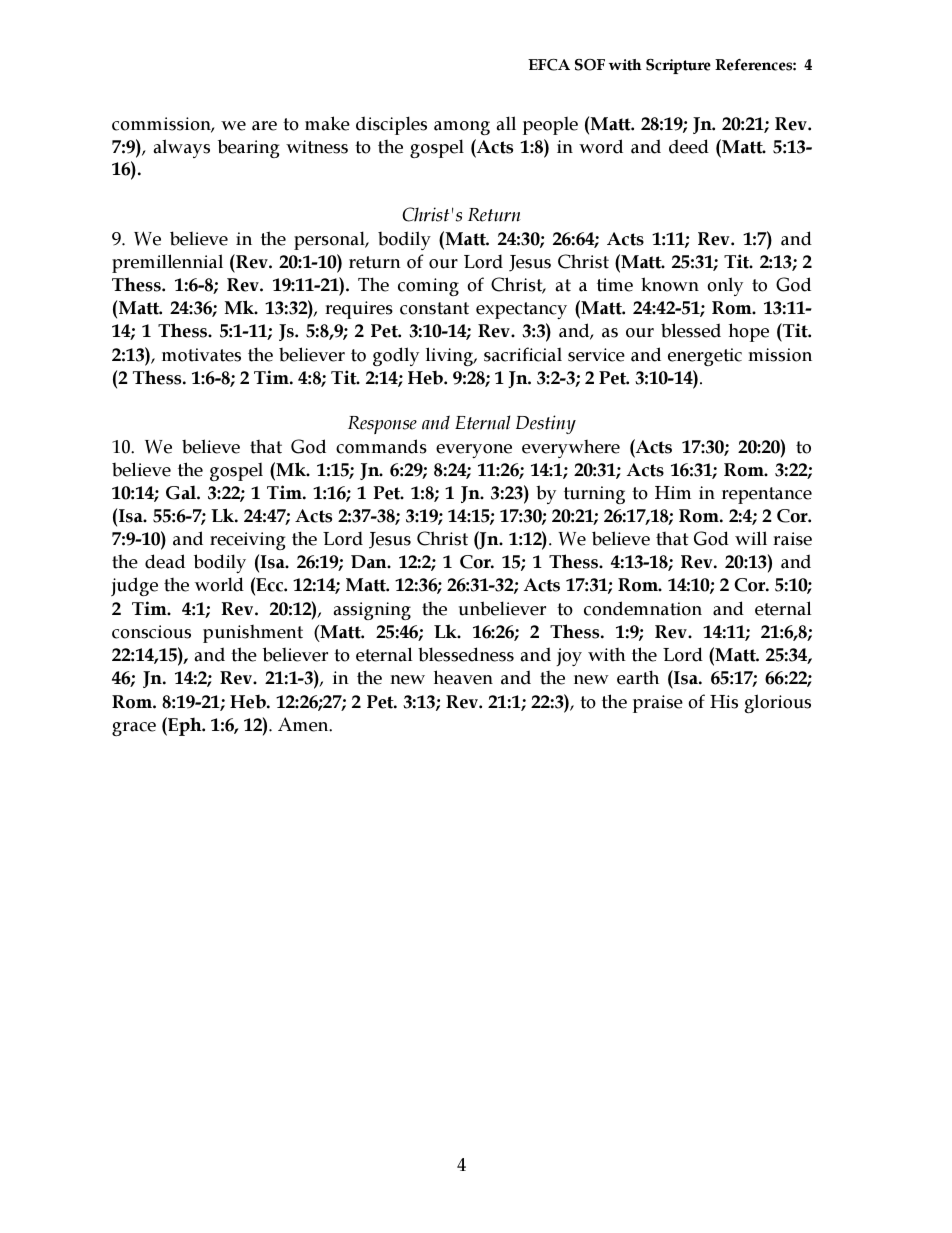 The width and height of the image is (952, 1233). Describe the element at coordinates (264, 126) in the image. I see `are` at that location.
